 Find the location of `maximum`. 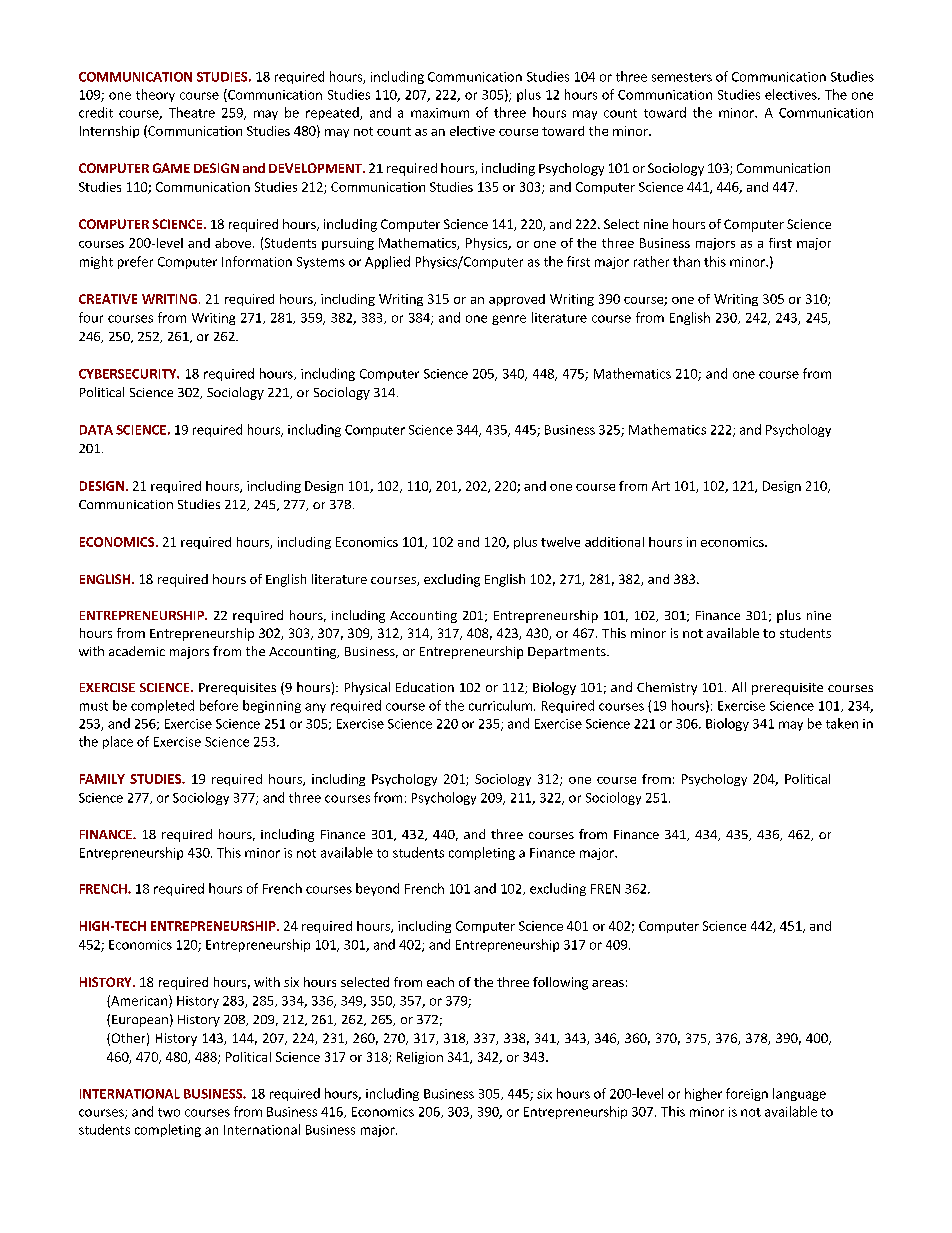

maximum is located at coordinates (440, 113).
